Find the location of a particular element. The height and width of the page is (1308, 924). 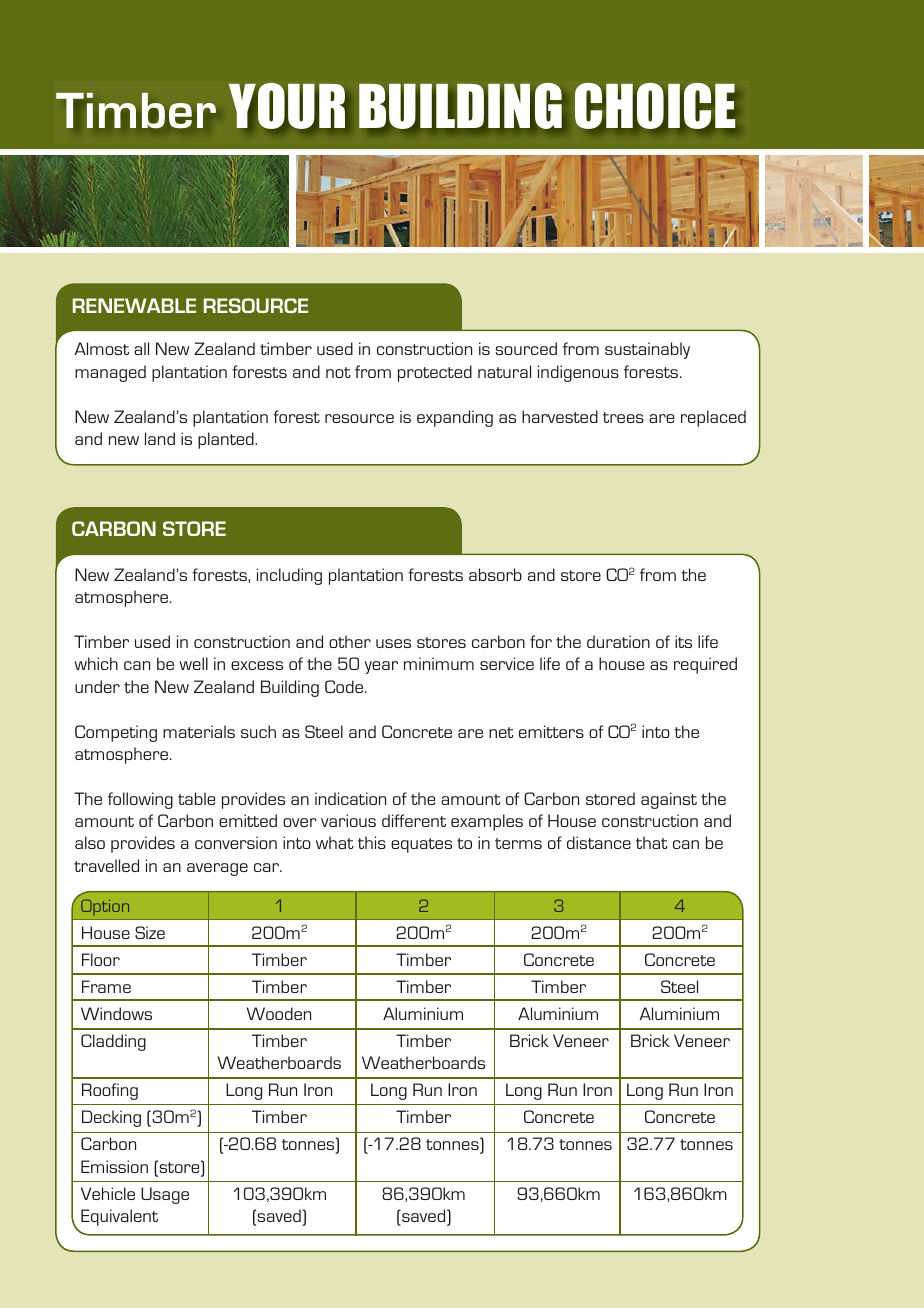

CHOICE is located at coordinates (655, 106).
